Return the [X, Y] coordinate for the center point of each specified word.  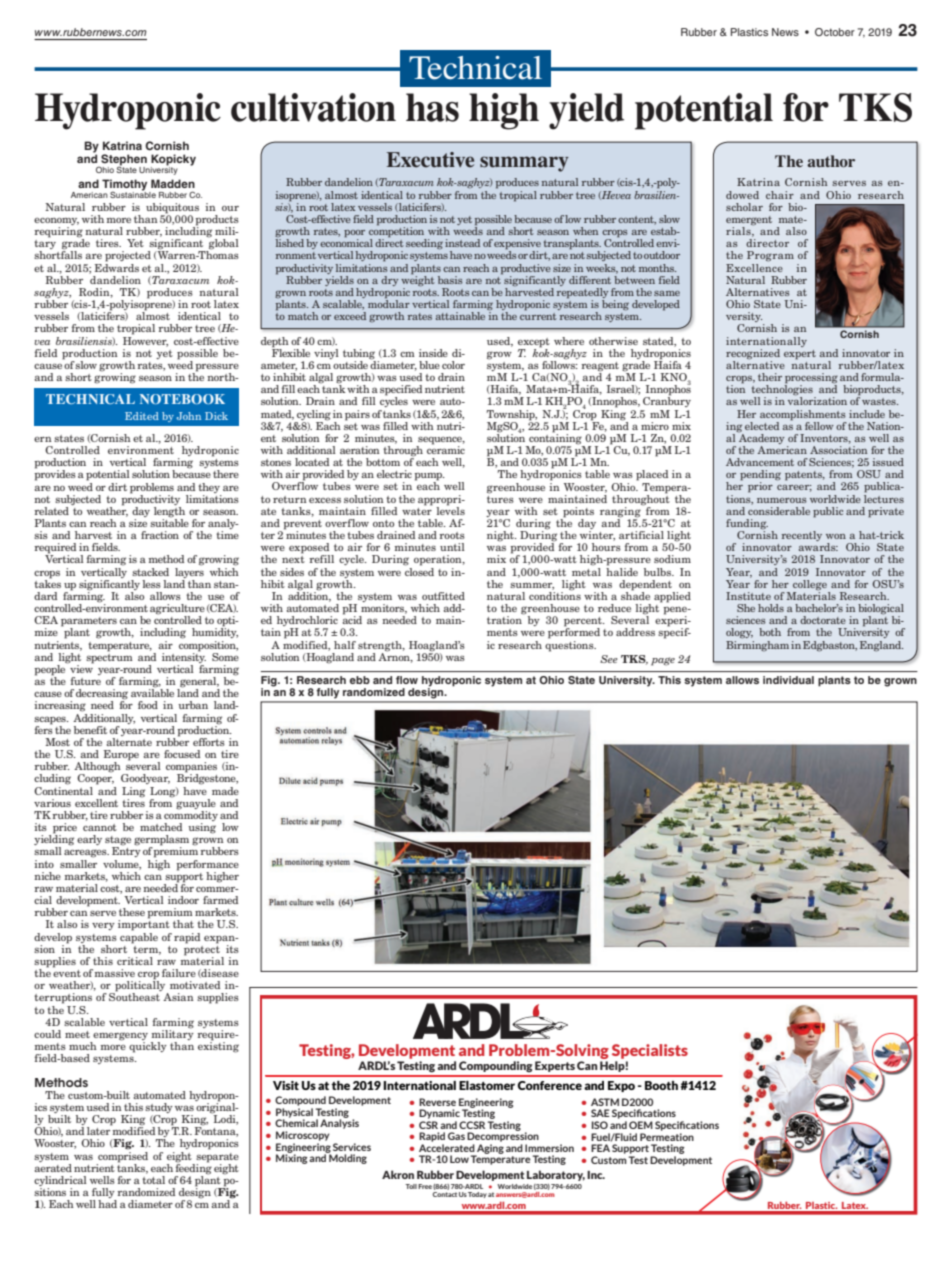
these [132, 912]
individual [788, 680]
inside [433, 353]
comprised [123, 1156]
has [432, 107]
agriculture [177, 610]
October [835, 32]
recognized [753, 354]
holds [771, 608]
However [145, 340]
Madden [173, 183]
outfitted [443, 596]
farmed [220, 900]
